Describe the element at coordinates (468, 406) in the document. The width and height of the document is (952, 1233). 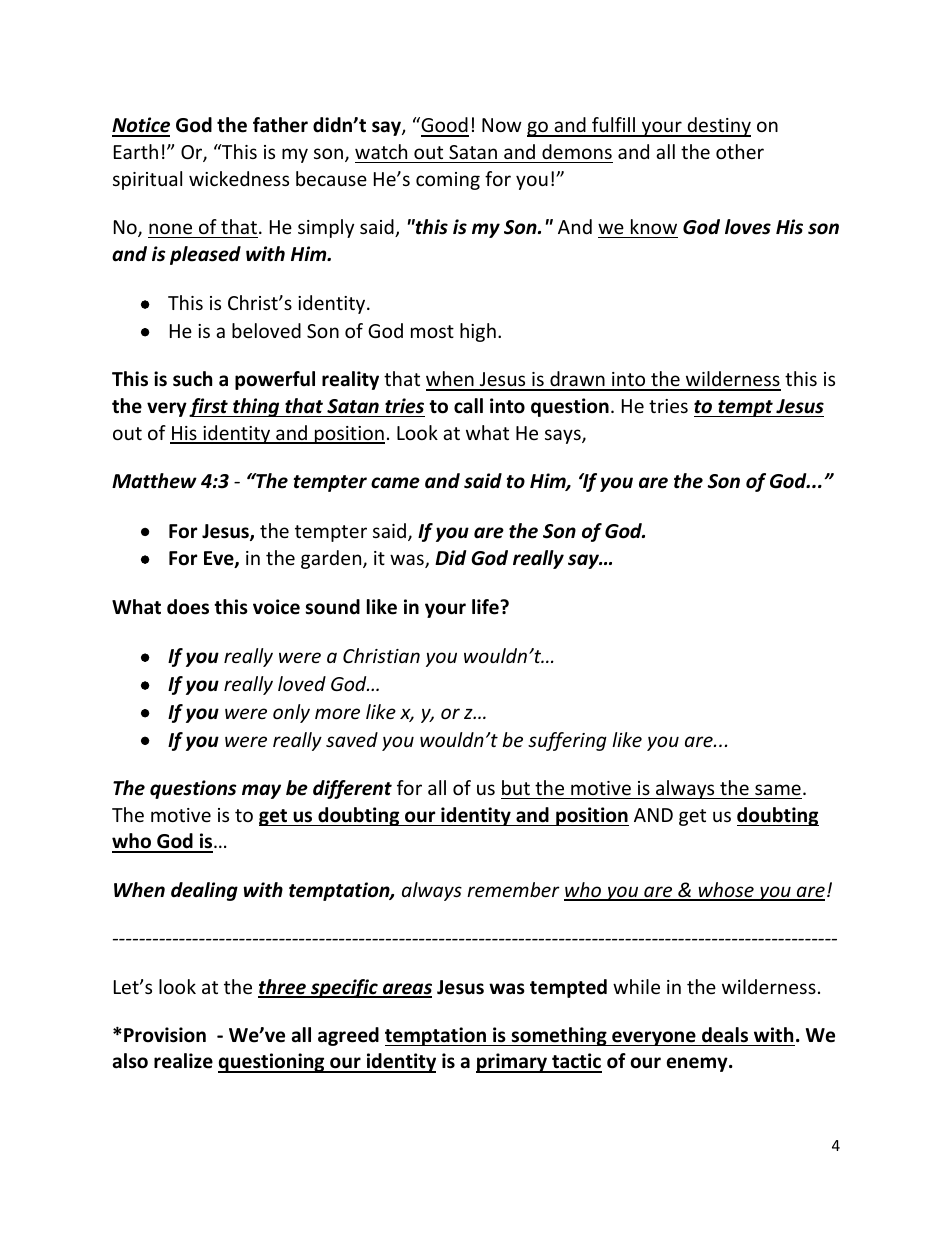
I see `call` at that location.
